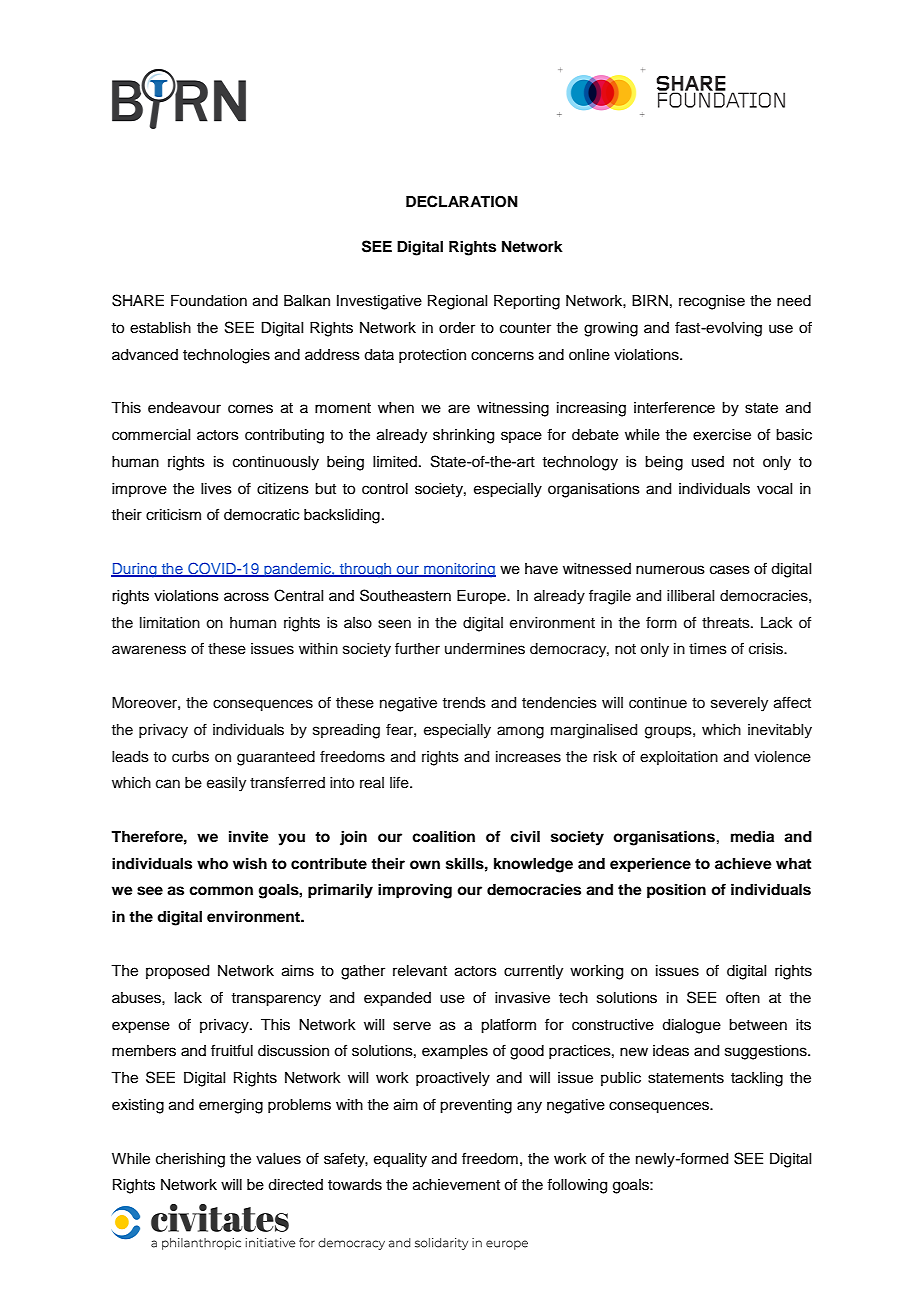 The image size is (924, 1308). Describe the element at coordinates (190, 1160) in the screenshot. I see `cherishing` at that location.
